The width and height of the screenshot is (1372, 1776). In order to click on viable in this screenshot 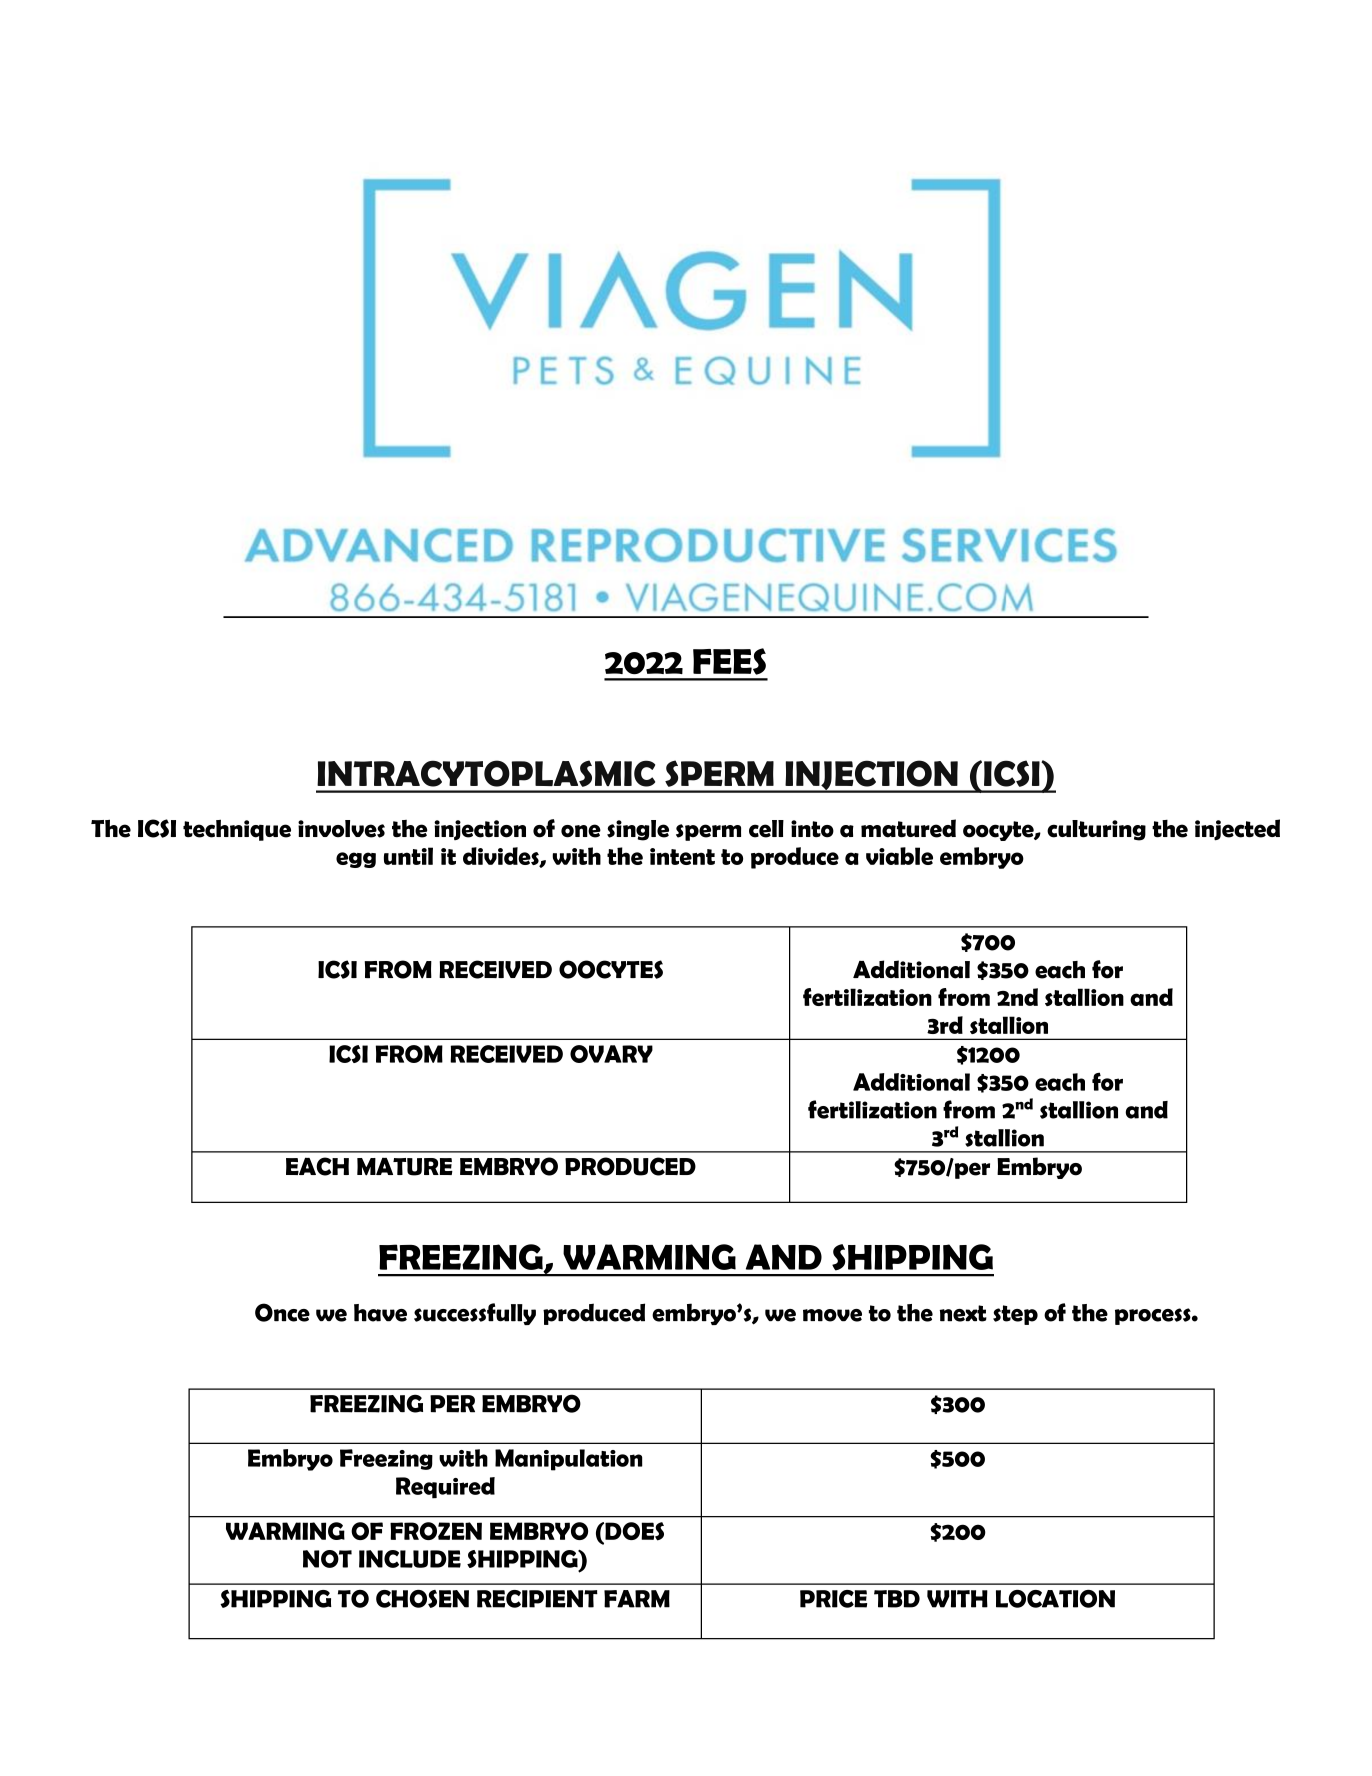, I will do `click(899, 856)`.
